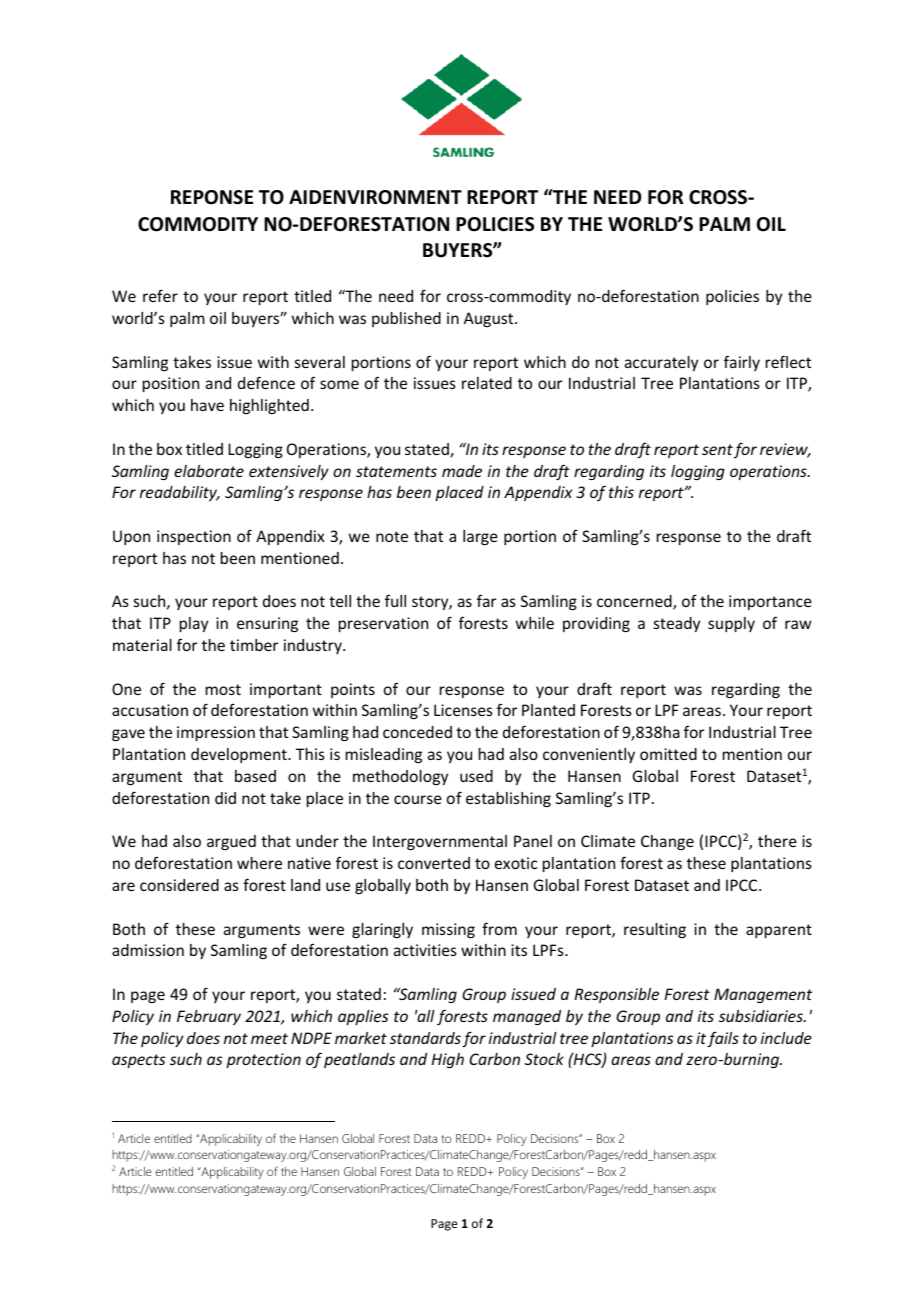 The width and height of the screenshot is (924, 1308). I want to click on February, so click(209, 1017).
